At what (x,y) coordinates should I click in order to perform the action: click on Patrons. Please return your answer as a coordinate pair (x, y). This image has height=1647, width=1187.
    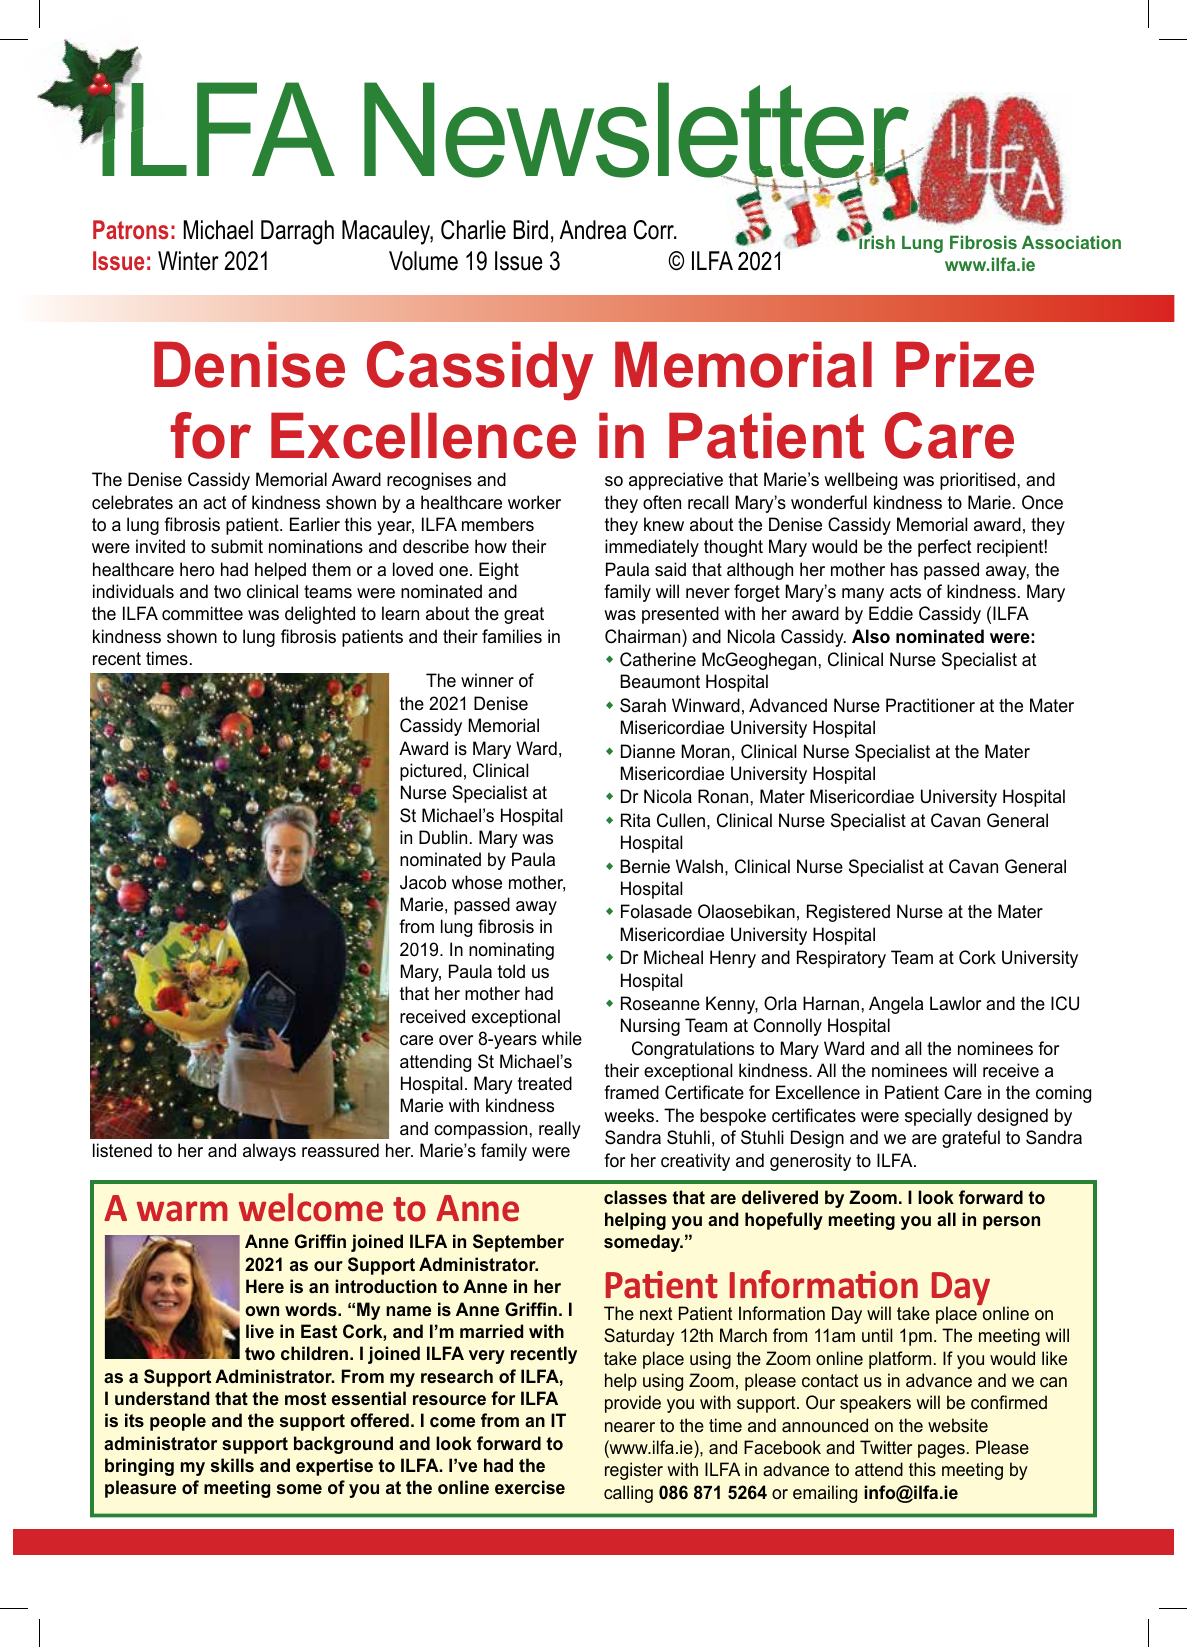
    Looking at the image, I should click on (130, 229).
